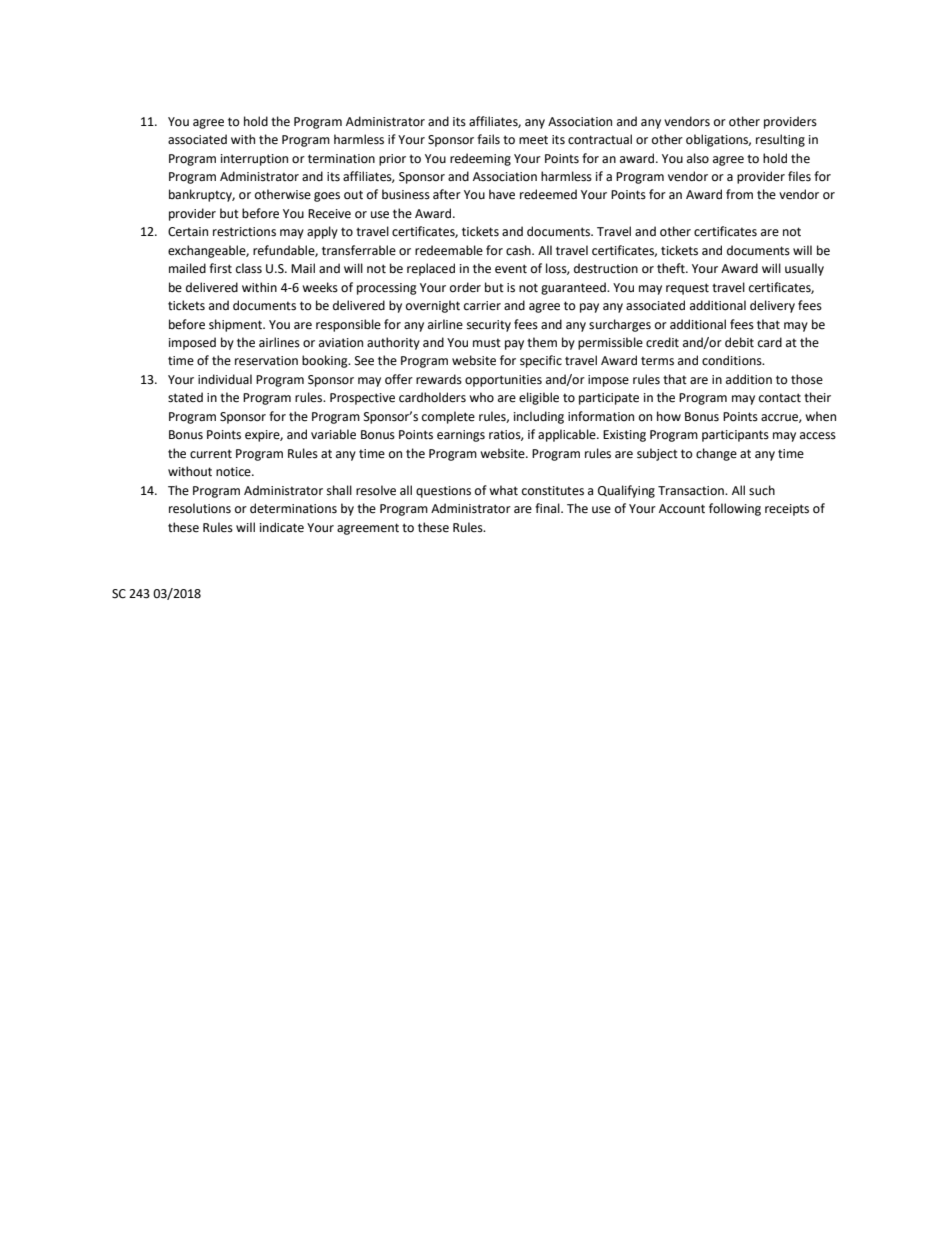 The width and height of the screenshot is (952, 1233). I want to click on shipment, so click(236, 325).
